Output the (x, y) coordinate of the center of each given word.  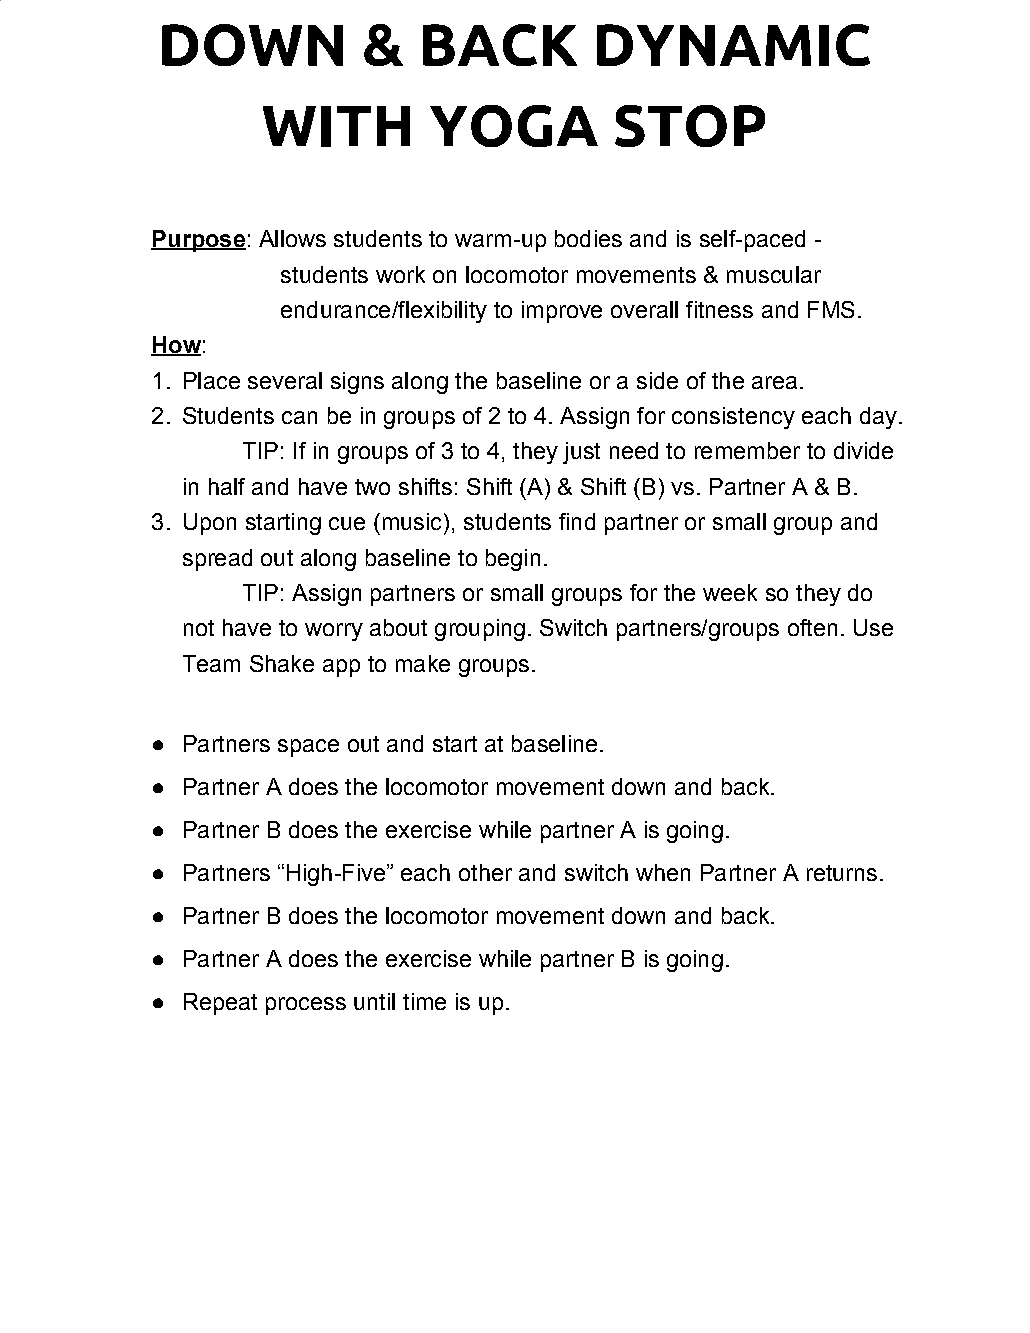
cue (347, 523)
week (730, 592)
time (424, 1001)
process (306, 1006)
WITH (336, 126)
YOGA (514, 126)
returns (842, 873)
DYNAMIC (733, 45)
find (577, 521)
